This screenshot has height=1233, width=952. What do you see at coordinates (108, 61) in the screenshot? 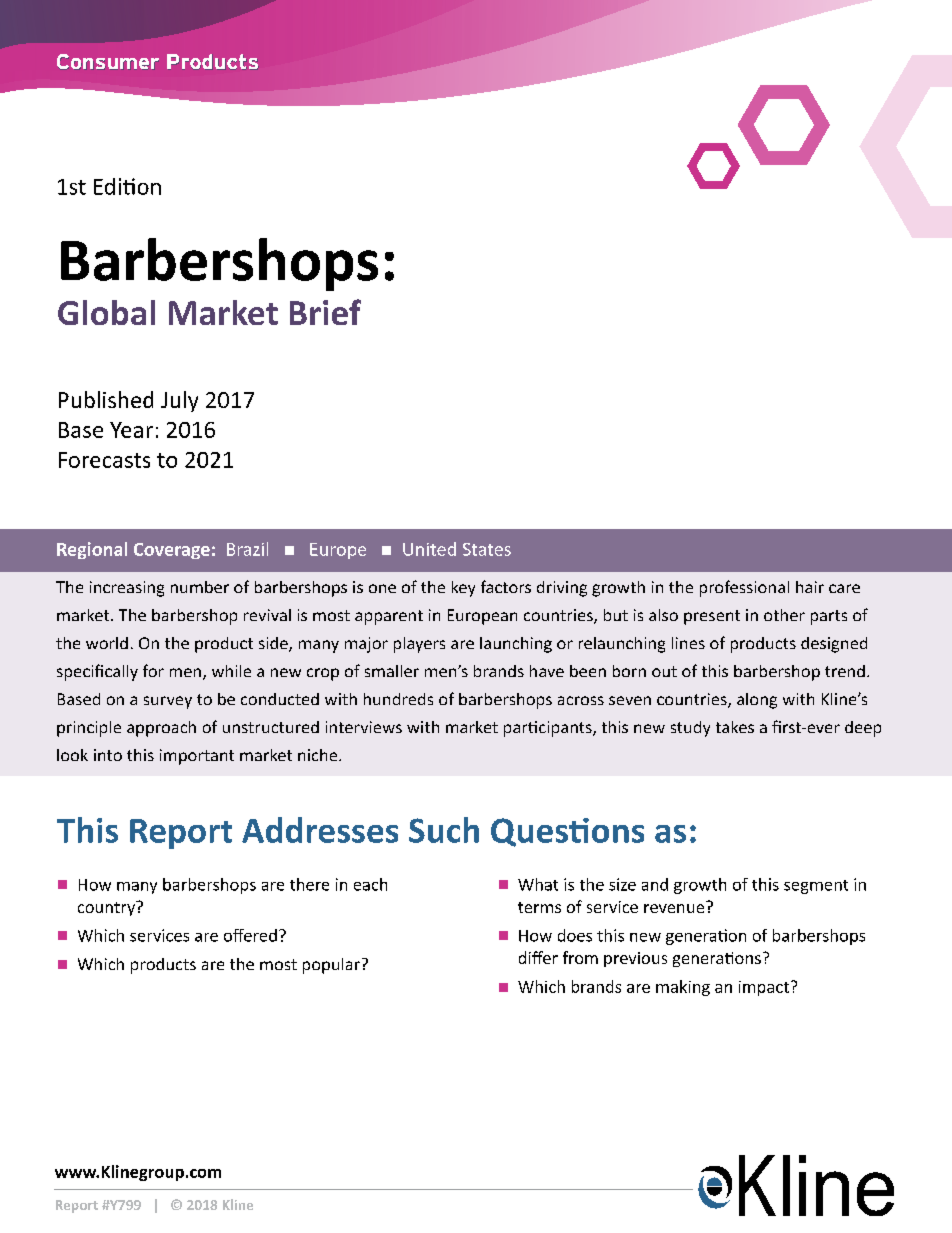
I see `Consumer` at bounding box center [108, 61].
